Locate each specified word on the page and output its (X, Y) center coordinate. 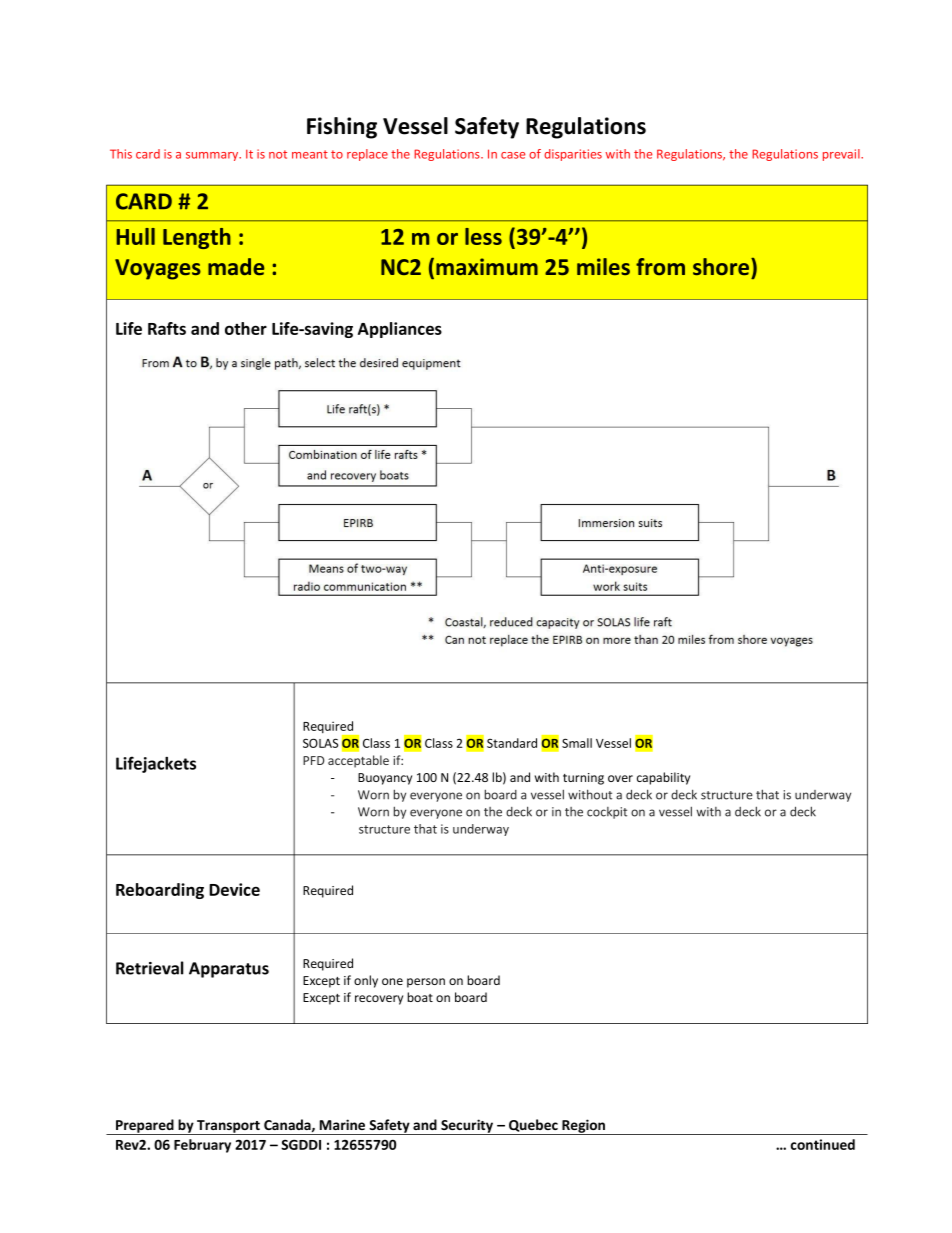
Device (234, 889)
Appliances (400, 330)
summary (213, 156)
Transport (228, 1127)
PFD (313, 760)
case (513, 155)
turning (583, 779)
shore (722, 266)
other (246, 328)
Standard (512, 743)
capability (663, 778)
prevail (842, 155)
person (426, 983)
